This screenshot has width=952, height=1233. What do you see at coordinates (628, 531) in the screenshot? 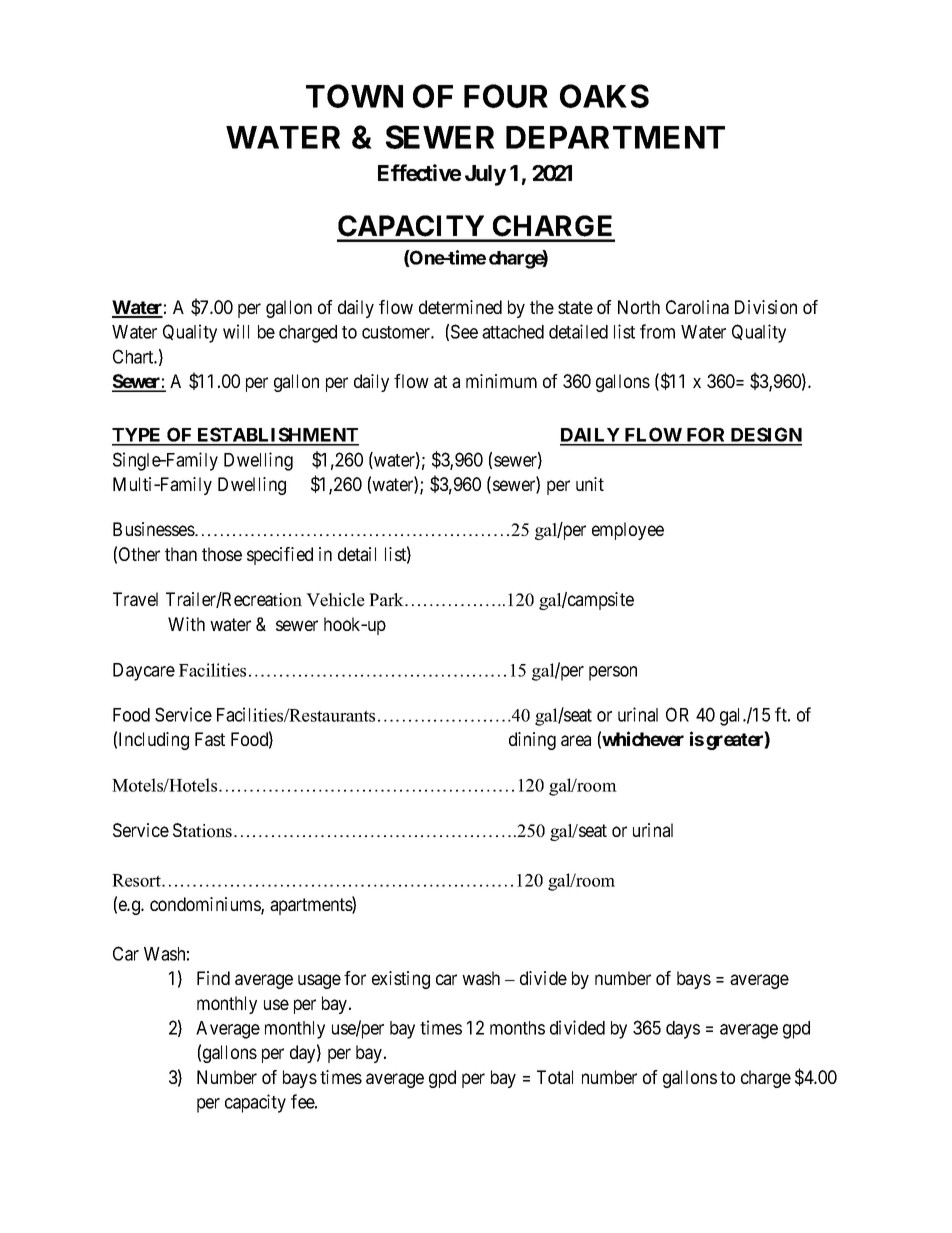
I see `employee` at bounding box center [628, 531].
